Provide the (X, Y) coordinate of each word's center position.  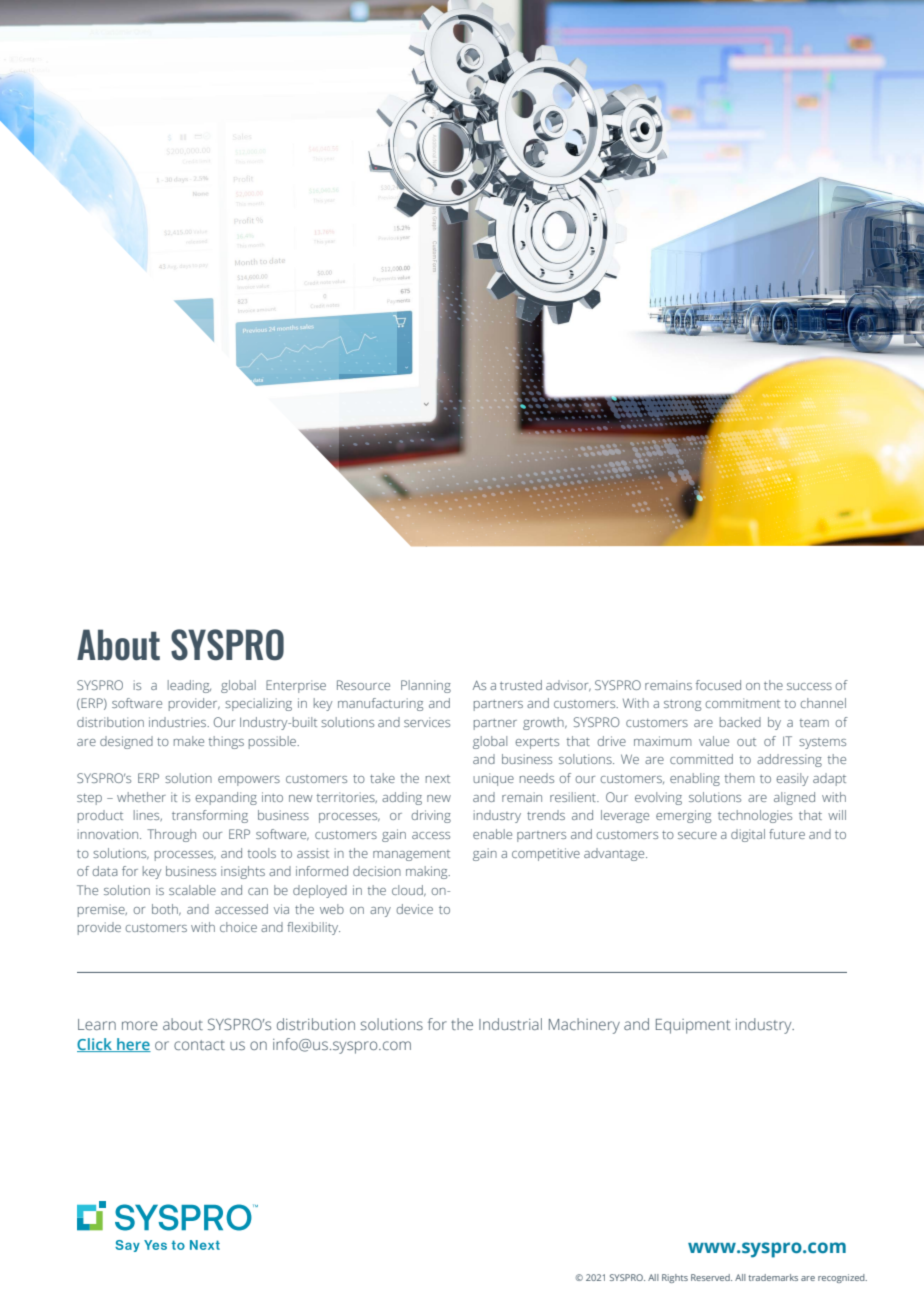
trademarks (773, 1277)
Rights (675, 1278)
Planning (426, 686)
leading (189, 686)
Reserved (711, 1277)
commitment (742, 703)
